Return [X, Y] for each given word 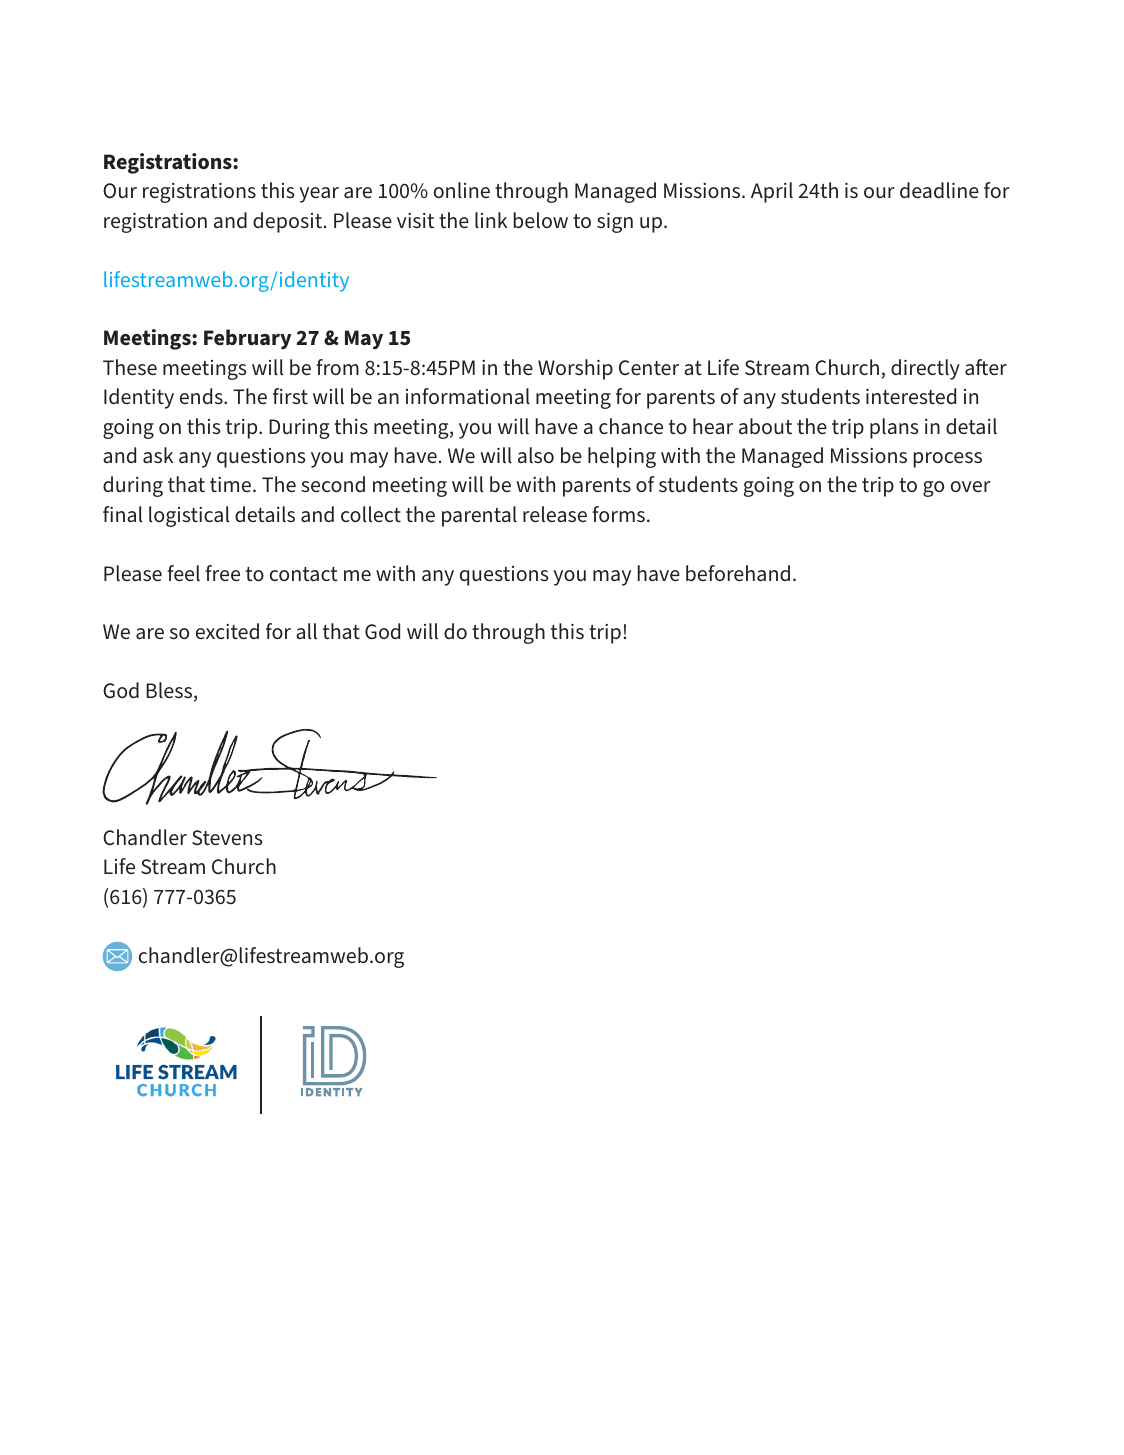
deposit [287, 222]
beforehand [738, 573]
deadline [939, 190]
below [541, 220]
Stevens [227, 838]
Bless [170, 691]
